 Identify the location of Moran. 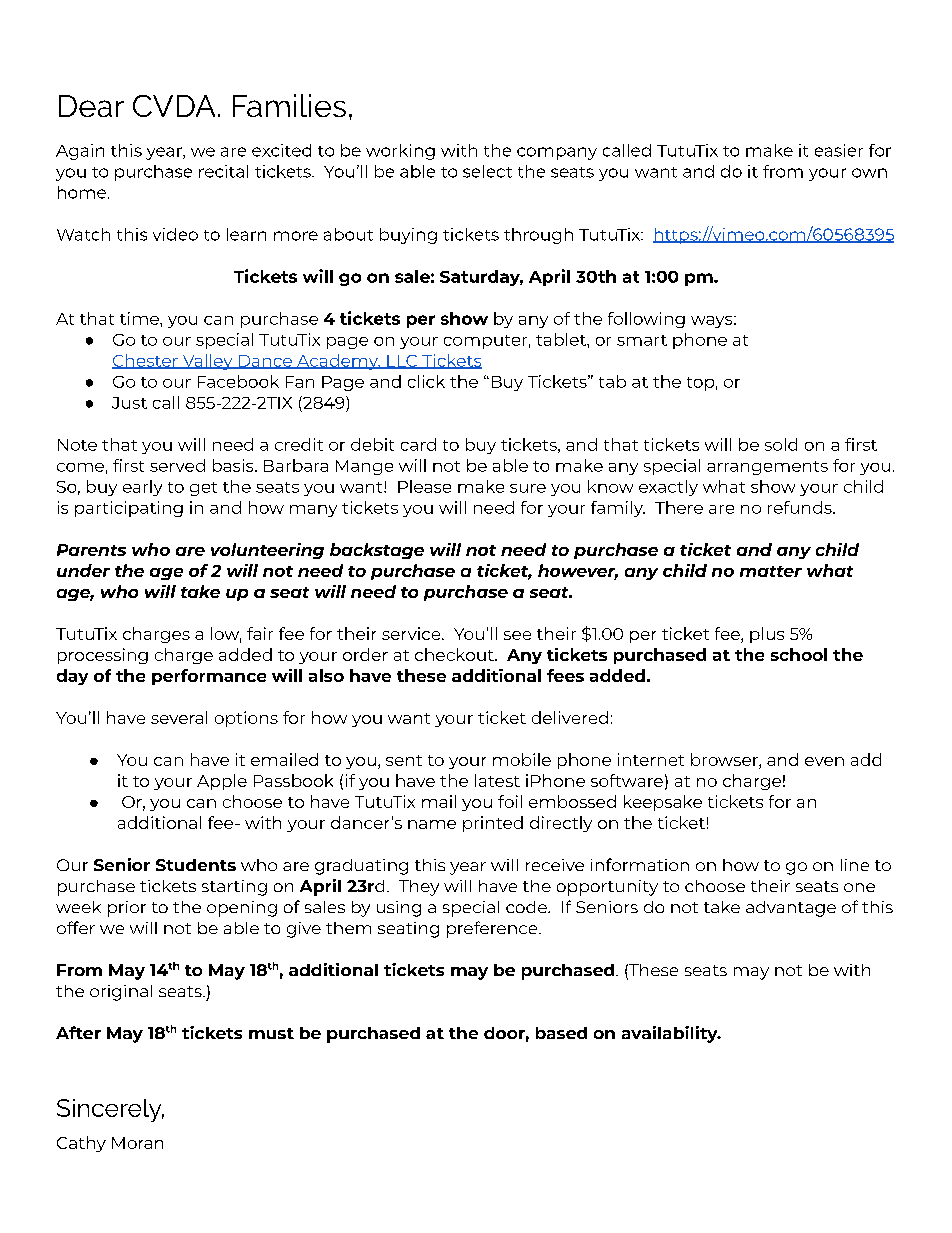
(137, 1143).
